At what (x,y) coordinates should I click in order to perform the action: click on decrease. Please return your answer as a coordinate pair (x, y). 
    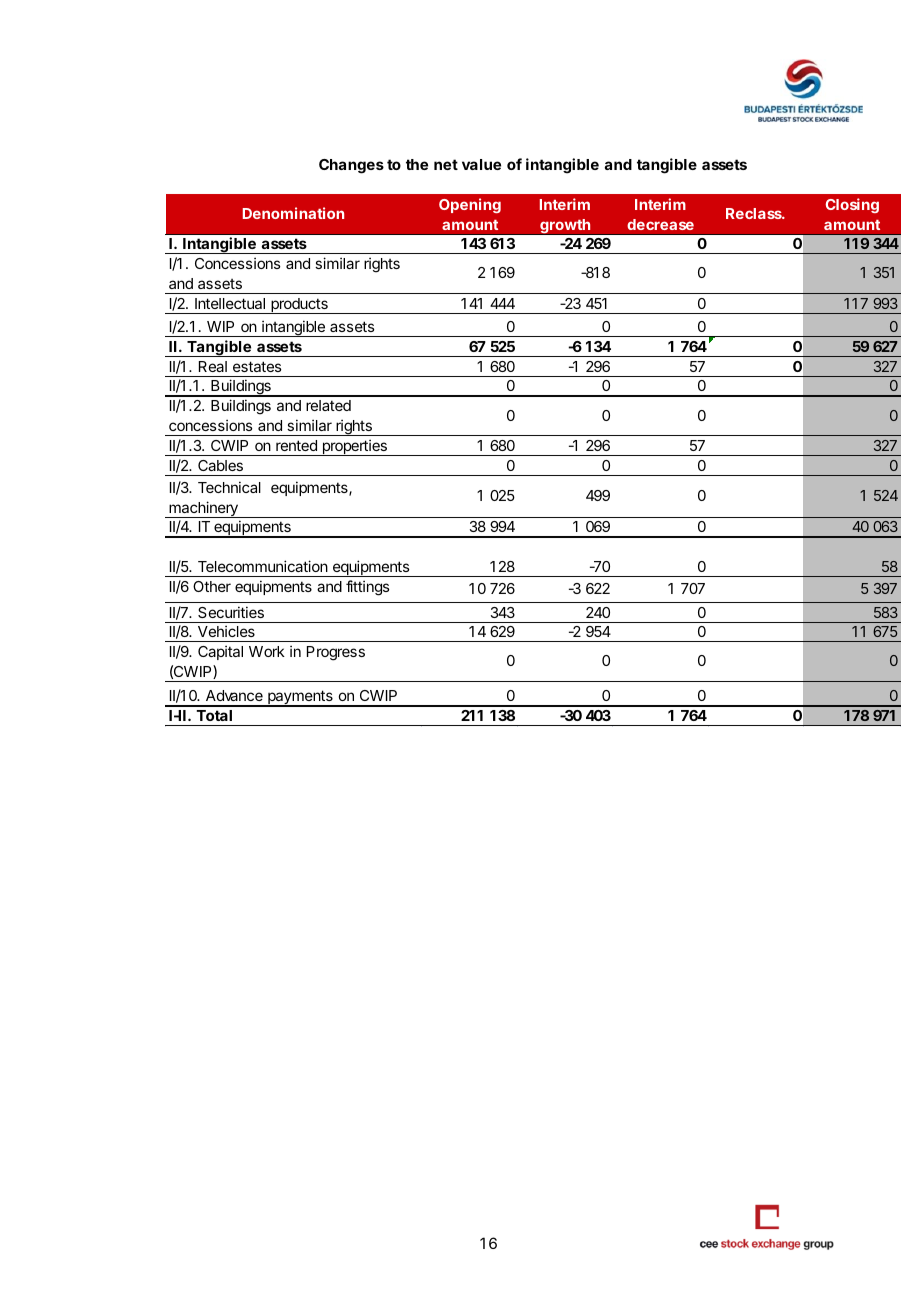
    Looking at the image, I should click on (660, 224).
